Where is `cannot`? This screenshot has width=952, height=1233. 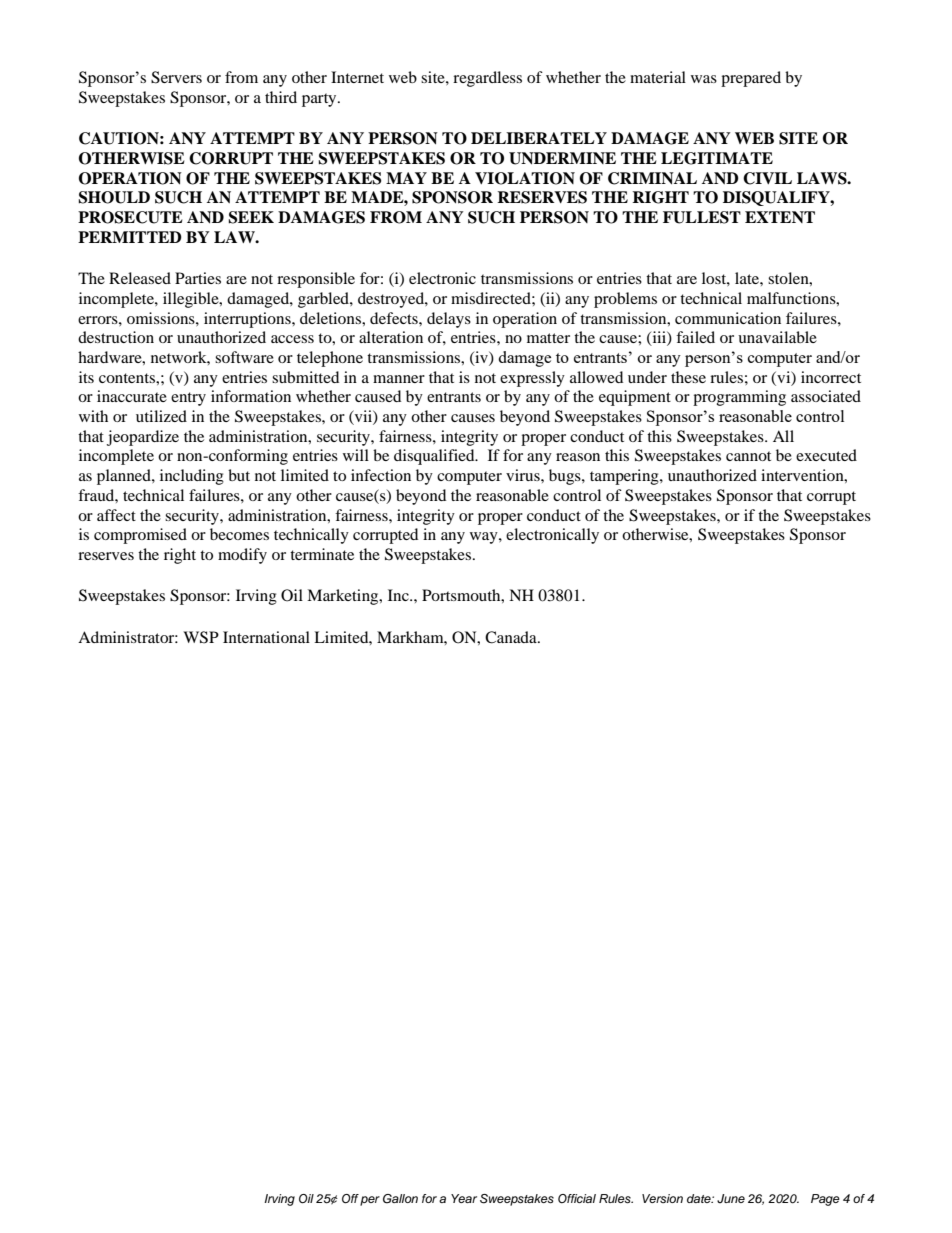 cannot is located at coordinates (748, 456).
